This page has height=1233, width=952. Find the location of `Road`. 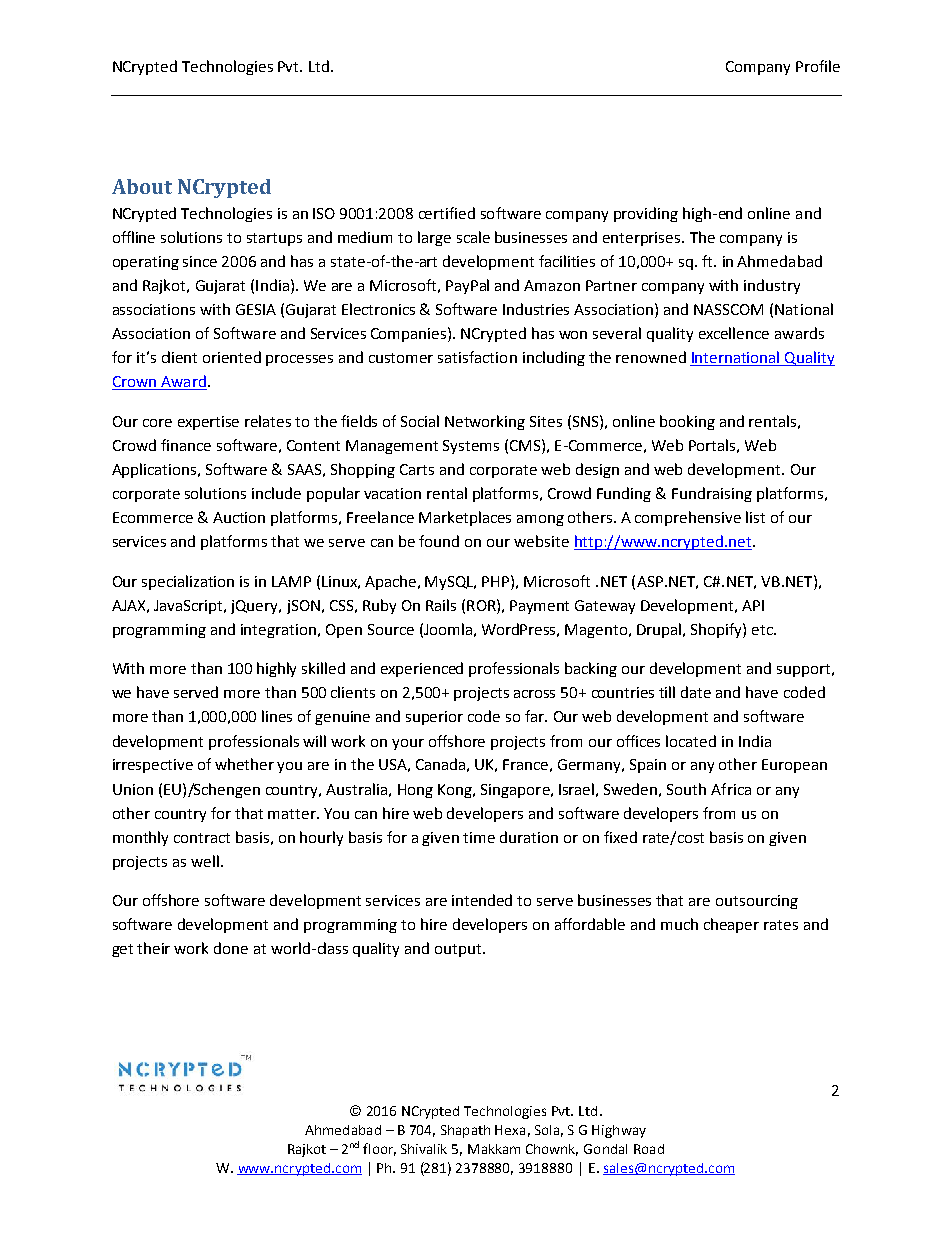

Road is located at coordinates (649, 1149).
